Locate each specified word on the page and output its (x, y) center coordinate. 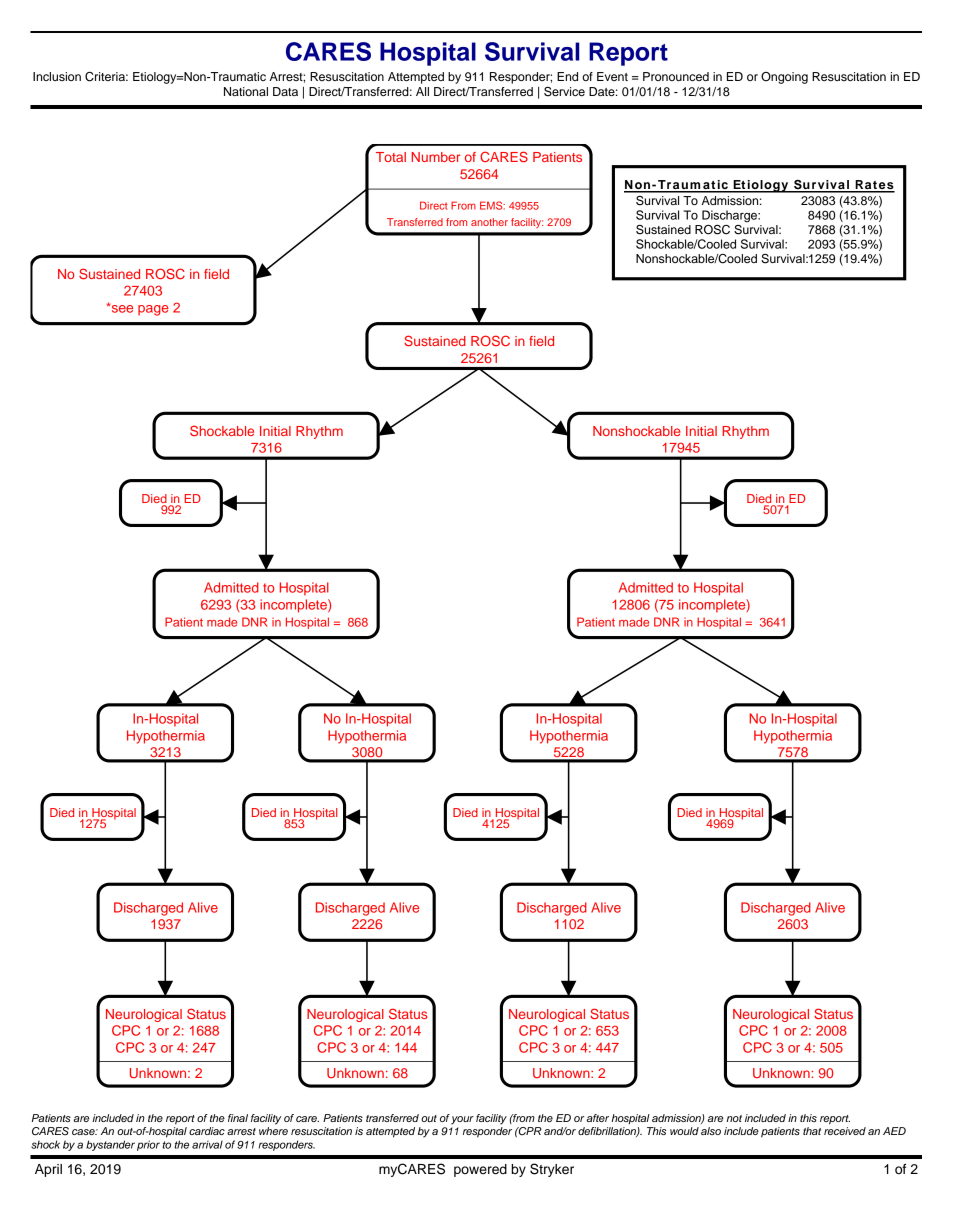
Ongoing (784, 78)
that (812, 1131)
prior (148, 1145)
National (246, 91)
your (462, 1120)
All (422, 91)
